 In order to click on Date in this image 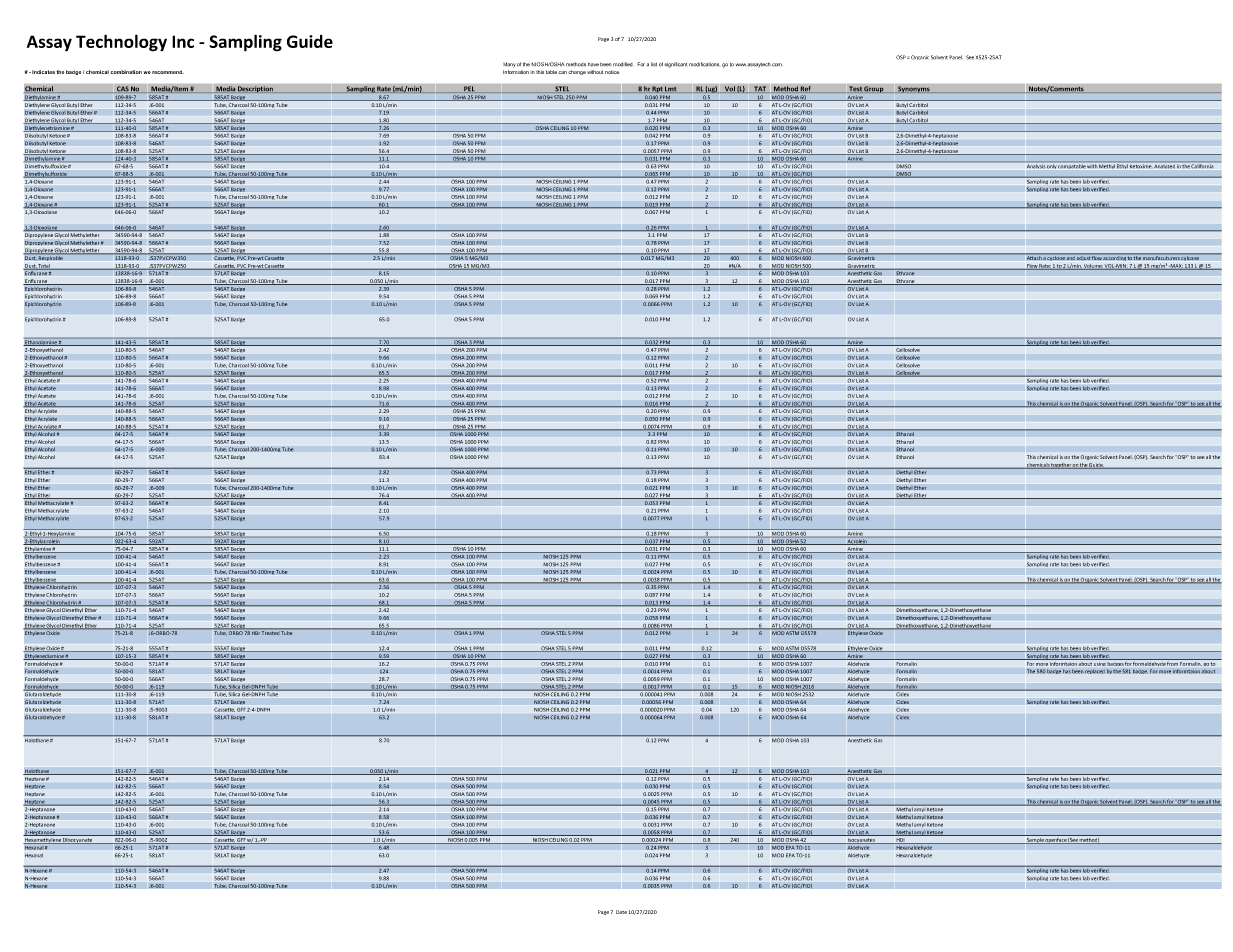, I will do `click(621, 912)`.
